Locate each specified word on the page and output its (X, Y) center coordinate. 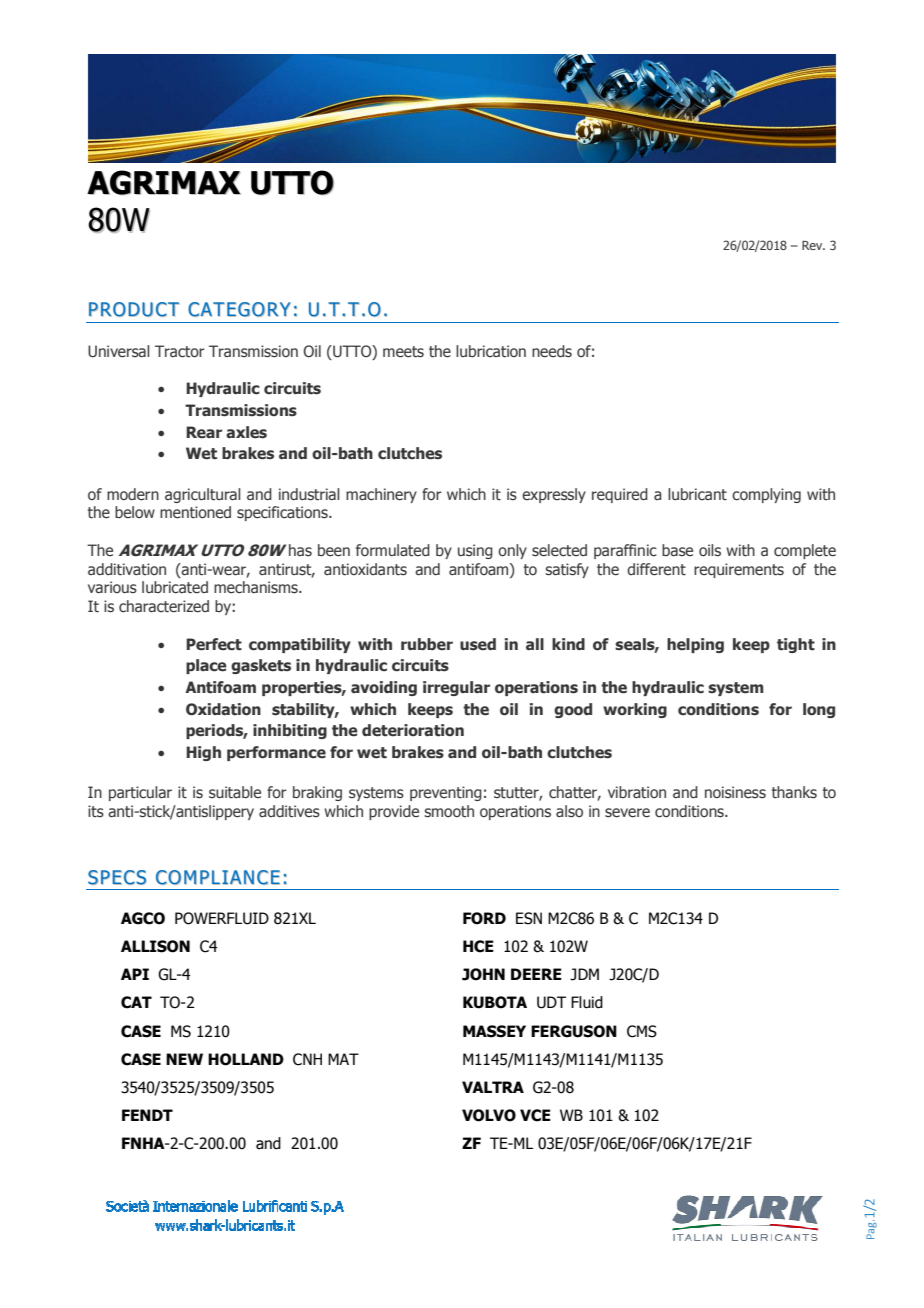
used (478, 644)
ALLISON (155, 946)
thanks (794, 792)
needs (552, 351)
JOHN (483, 974)
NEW (184, 1059)
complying (766, 495)
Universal (119, 351)
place (206, 666)
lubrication (491, 351)
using (475, 551)
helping (695, 645)
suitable (235, 792)
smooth (449, 811)
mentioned (195, 512)
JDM (584, 974)
